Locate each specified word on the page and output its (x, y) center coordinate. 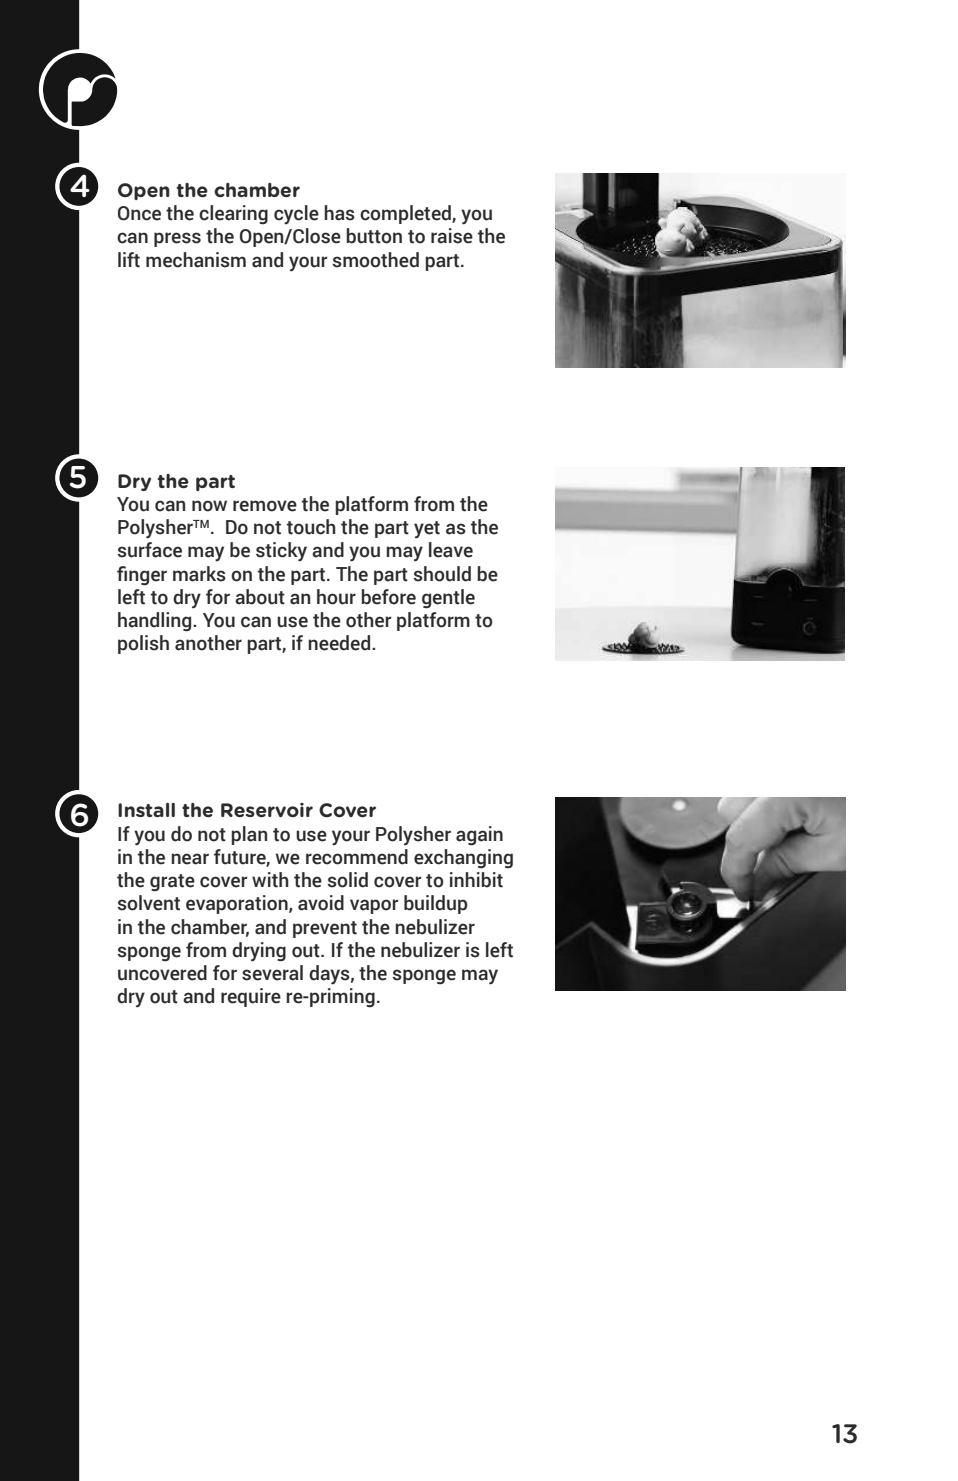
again (479, 836)
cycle (296, 214)
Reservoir (267, 810)
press (177, 239)
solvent (149, 903)
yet (427, 529)
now (209, 506)
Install (146, 810)
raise (452, 236)
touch (311, 527)
